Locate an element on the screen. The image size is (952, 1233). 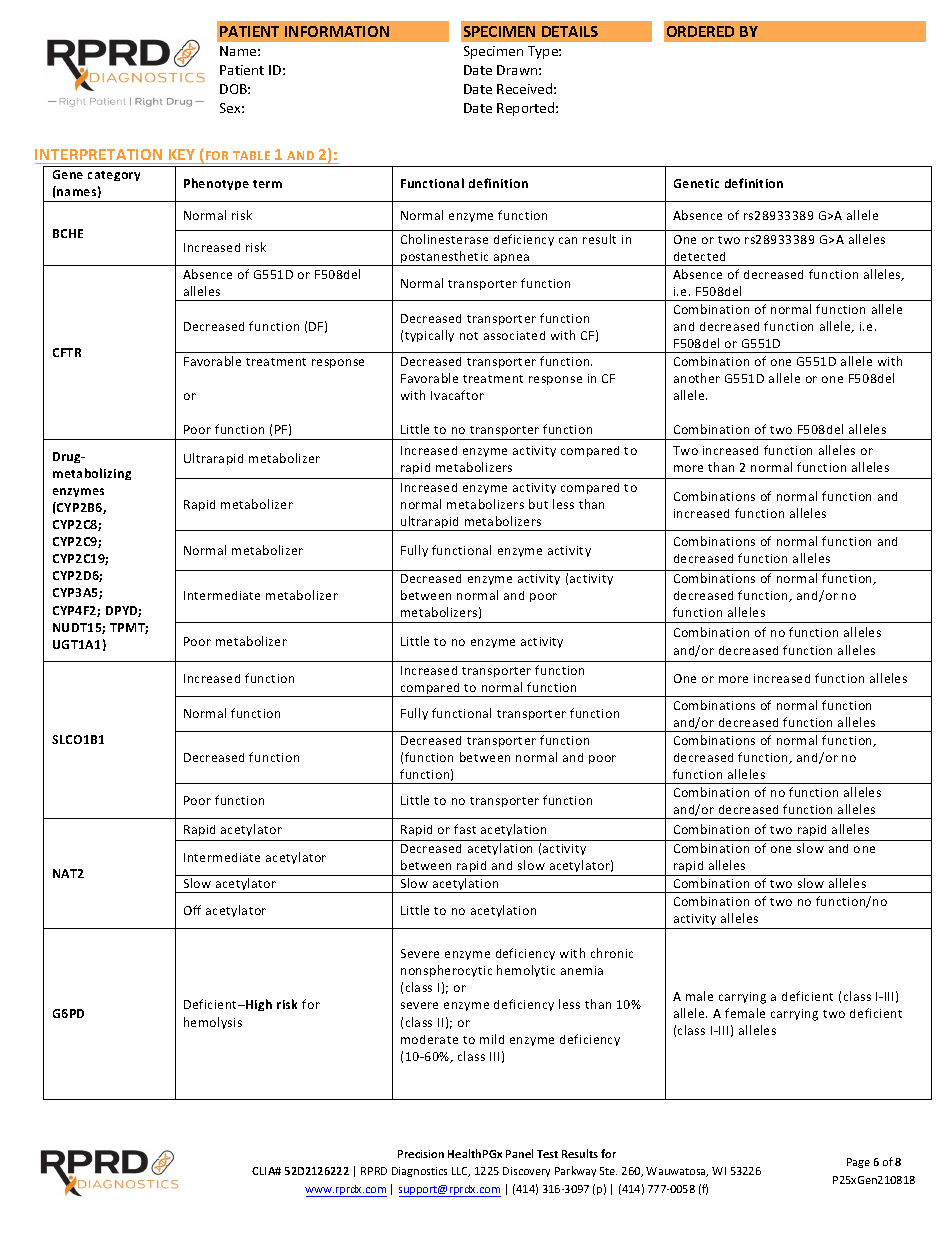
fast is located at coordinates (465, 829).
